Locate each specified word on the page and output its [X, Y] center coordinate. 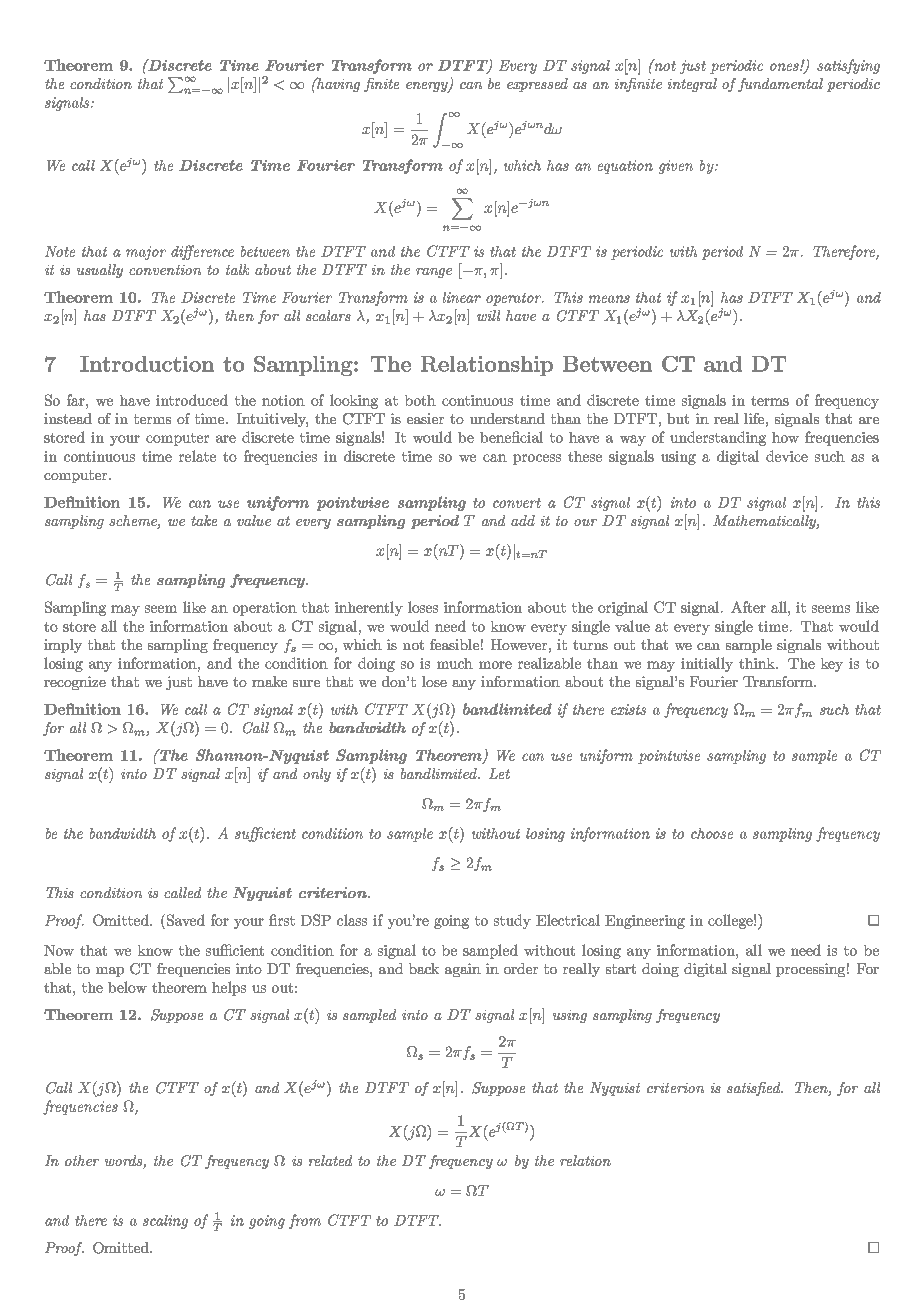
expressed [537, 85]
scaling [165, 1222]
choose [712, 833]
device [787, 456]
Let [499, 773]
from [305, 1221]
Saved [186, 920]
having [337, 84]
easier [425, 418]
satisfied [755, 1089]
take [204, 520]
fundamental [780, 85]
